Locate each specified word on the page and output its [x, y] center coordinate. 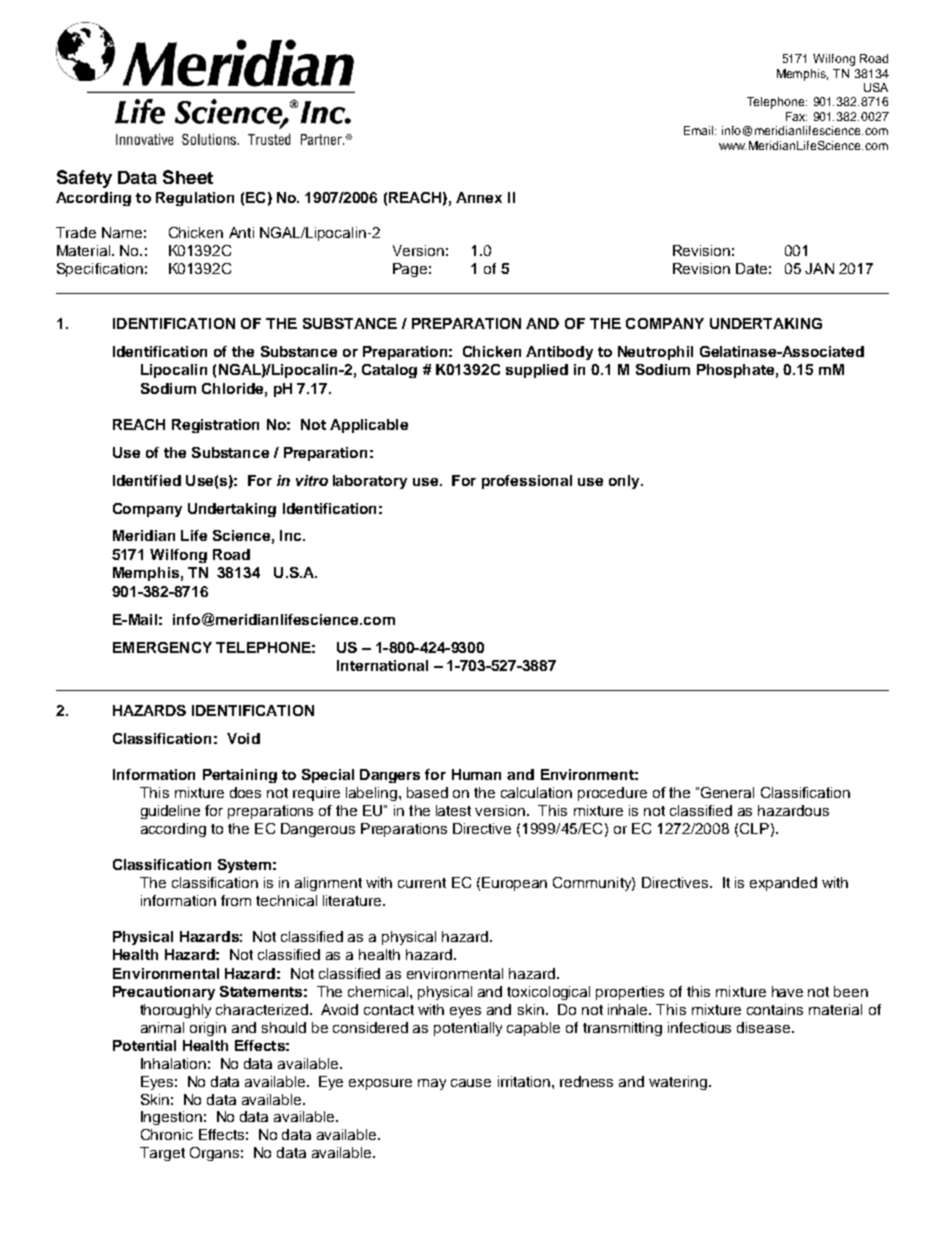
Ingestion [171, 1118]
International [382, 665]
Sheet [188, 177]
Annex [479, 197]
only [625, 482]
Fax [796, 116]
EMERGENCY [162, 647]
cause [471, 1083]
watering [678, 1083]
